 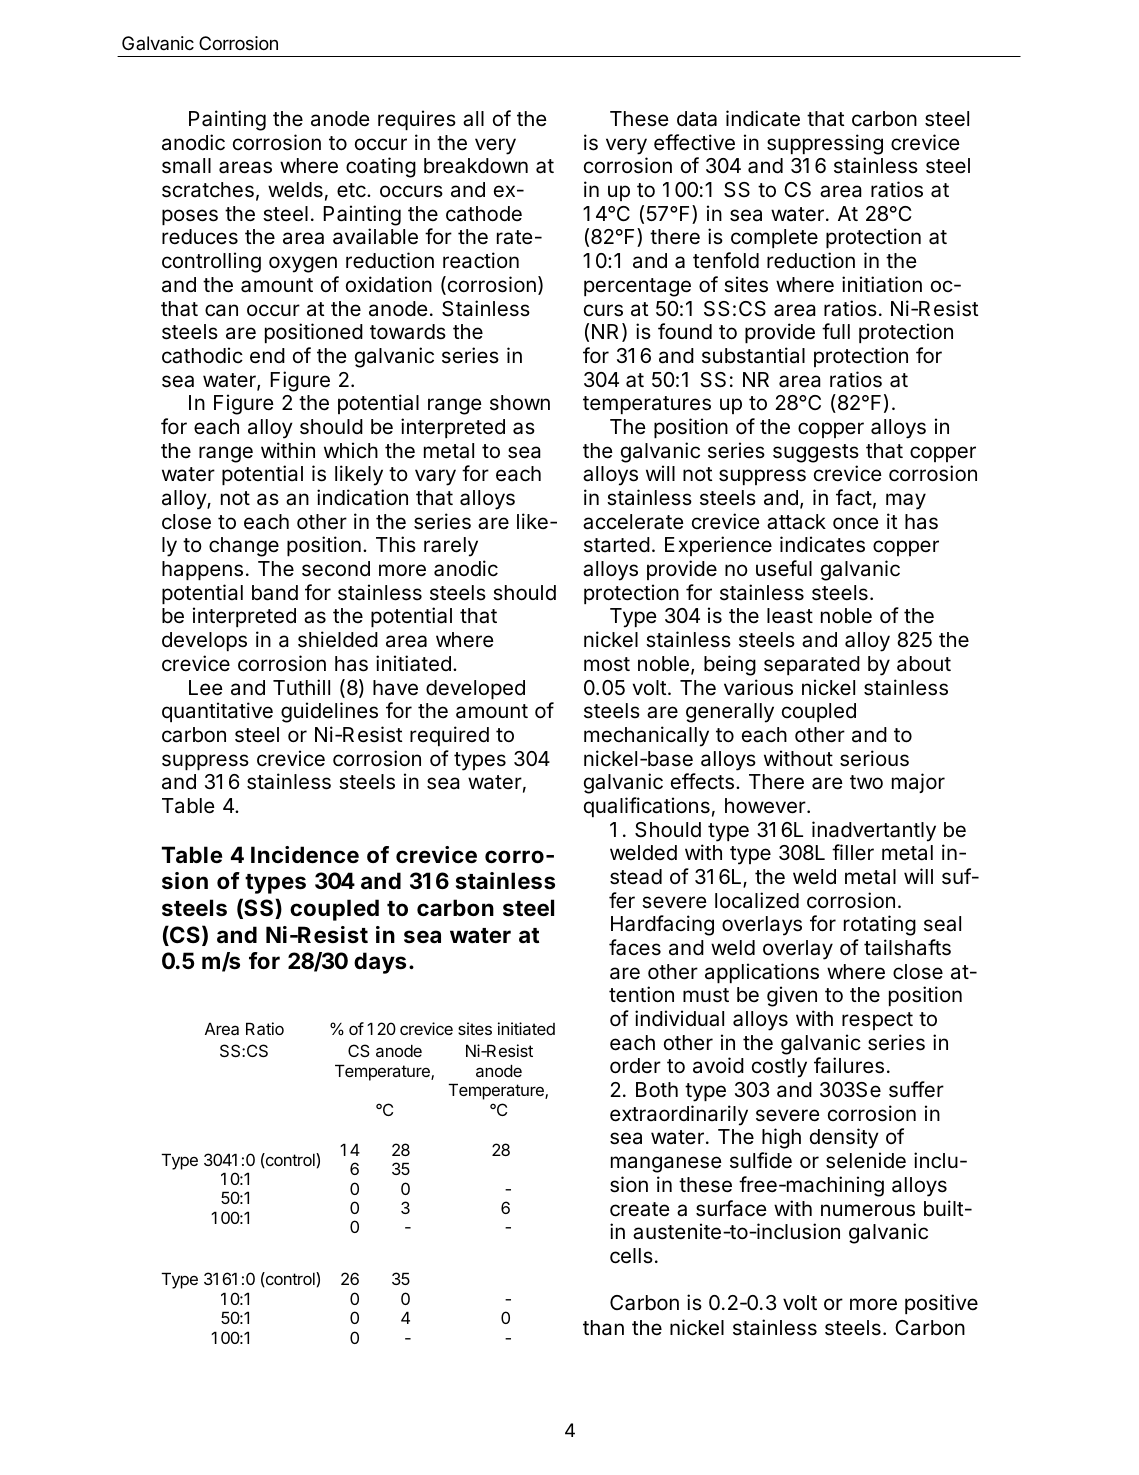 What do you see at coordinates (631, 1256) in the screenshot?
I see `cells` at bounding box center [631, 1256].
